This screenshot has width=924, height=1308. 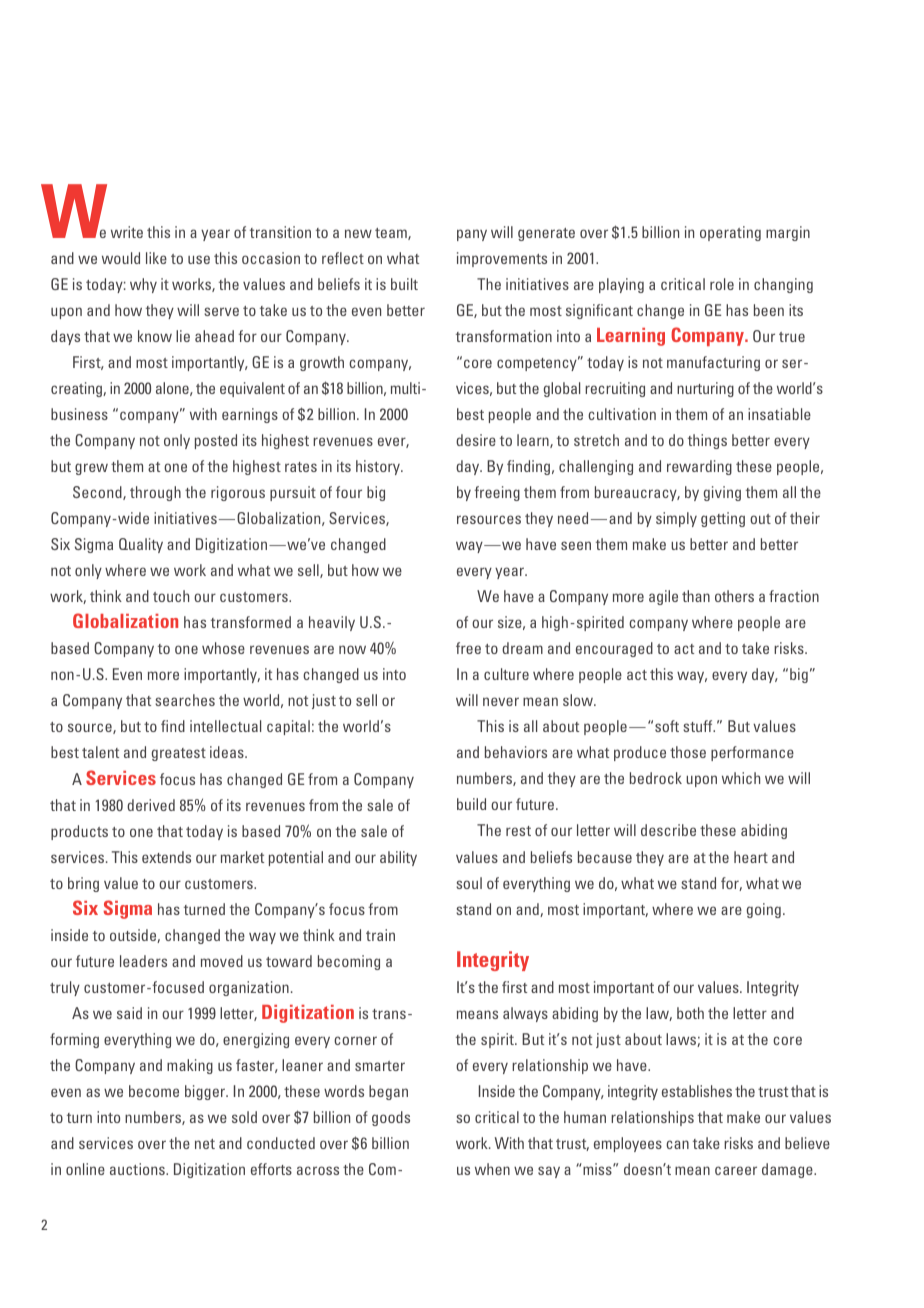 What do you see at coordinates (722, 284) in the screenshot?
I see `role` at bounding box center [722, 284].
